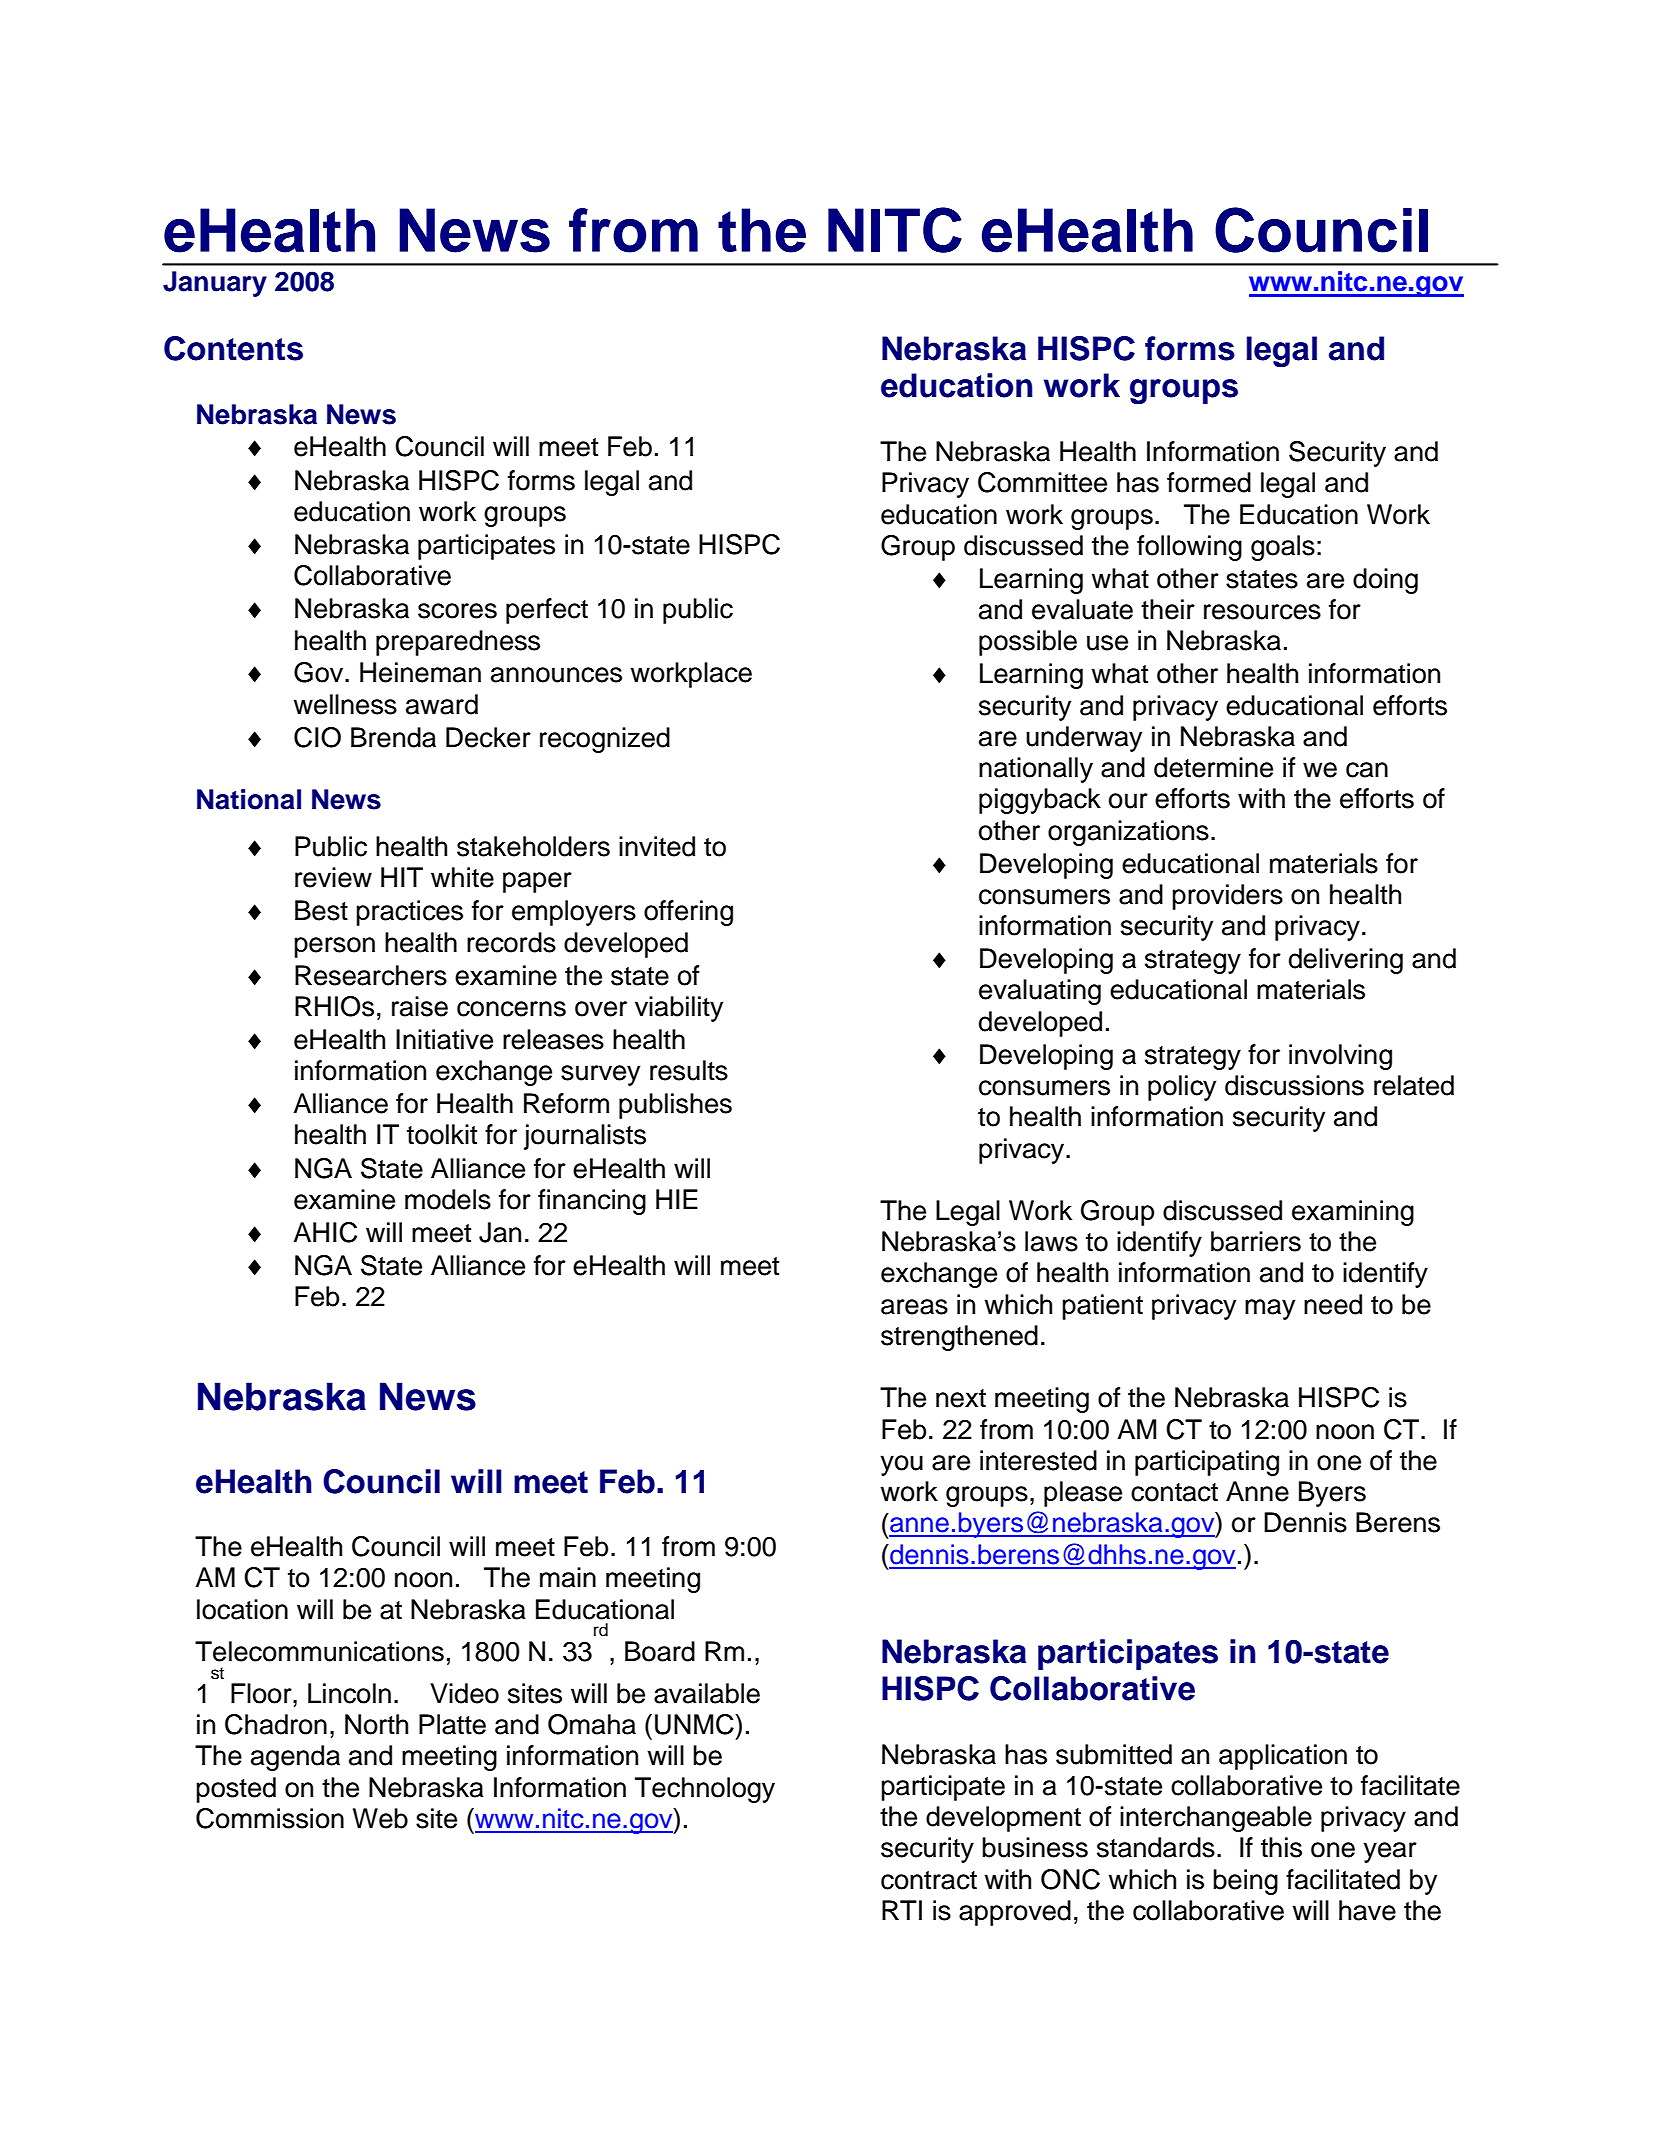 The image size is (1663, 2152). I want to click on discussions, so click(1294, 1085).
